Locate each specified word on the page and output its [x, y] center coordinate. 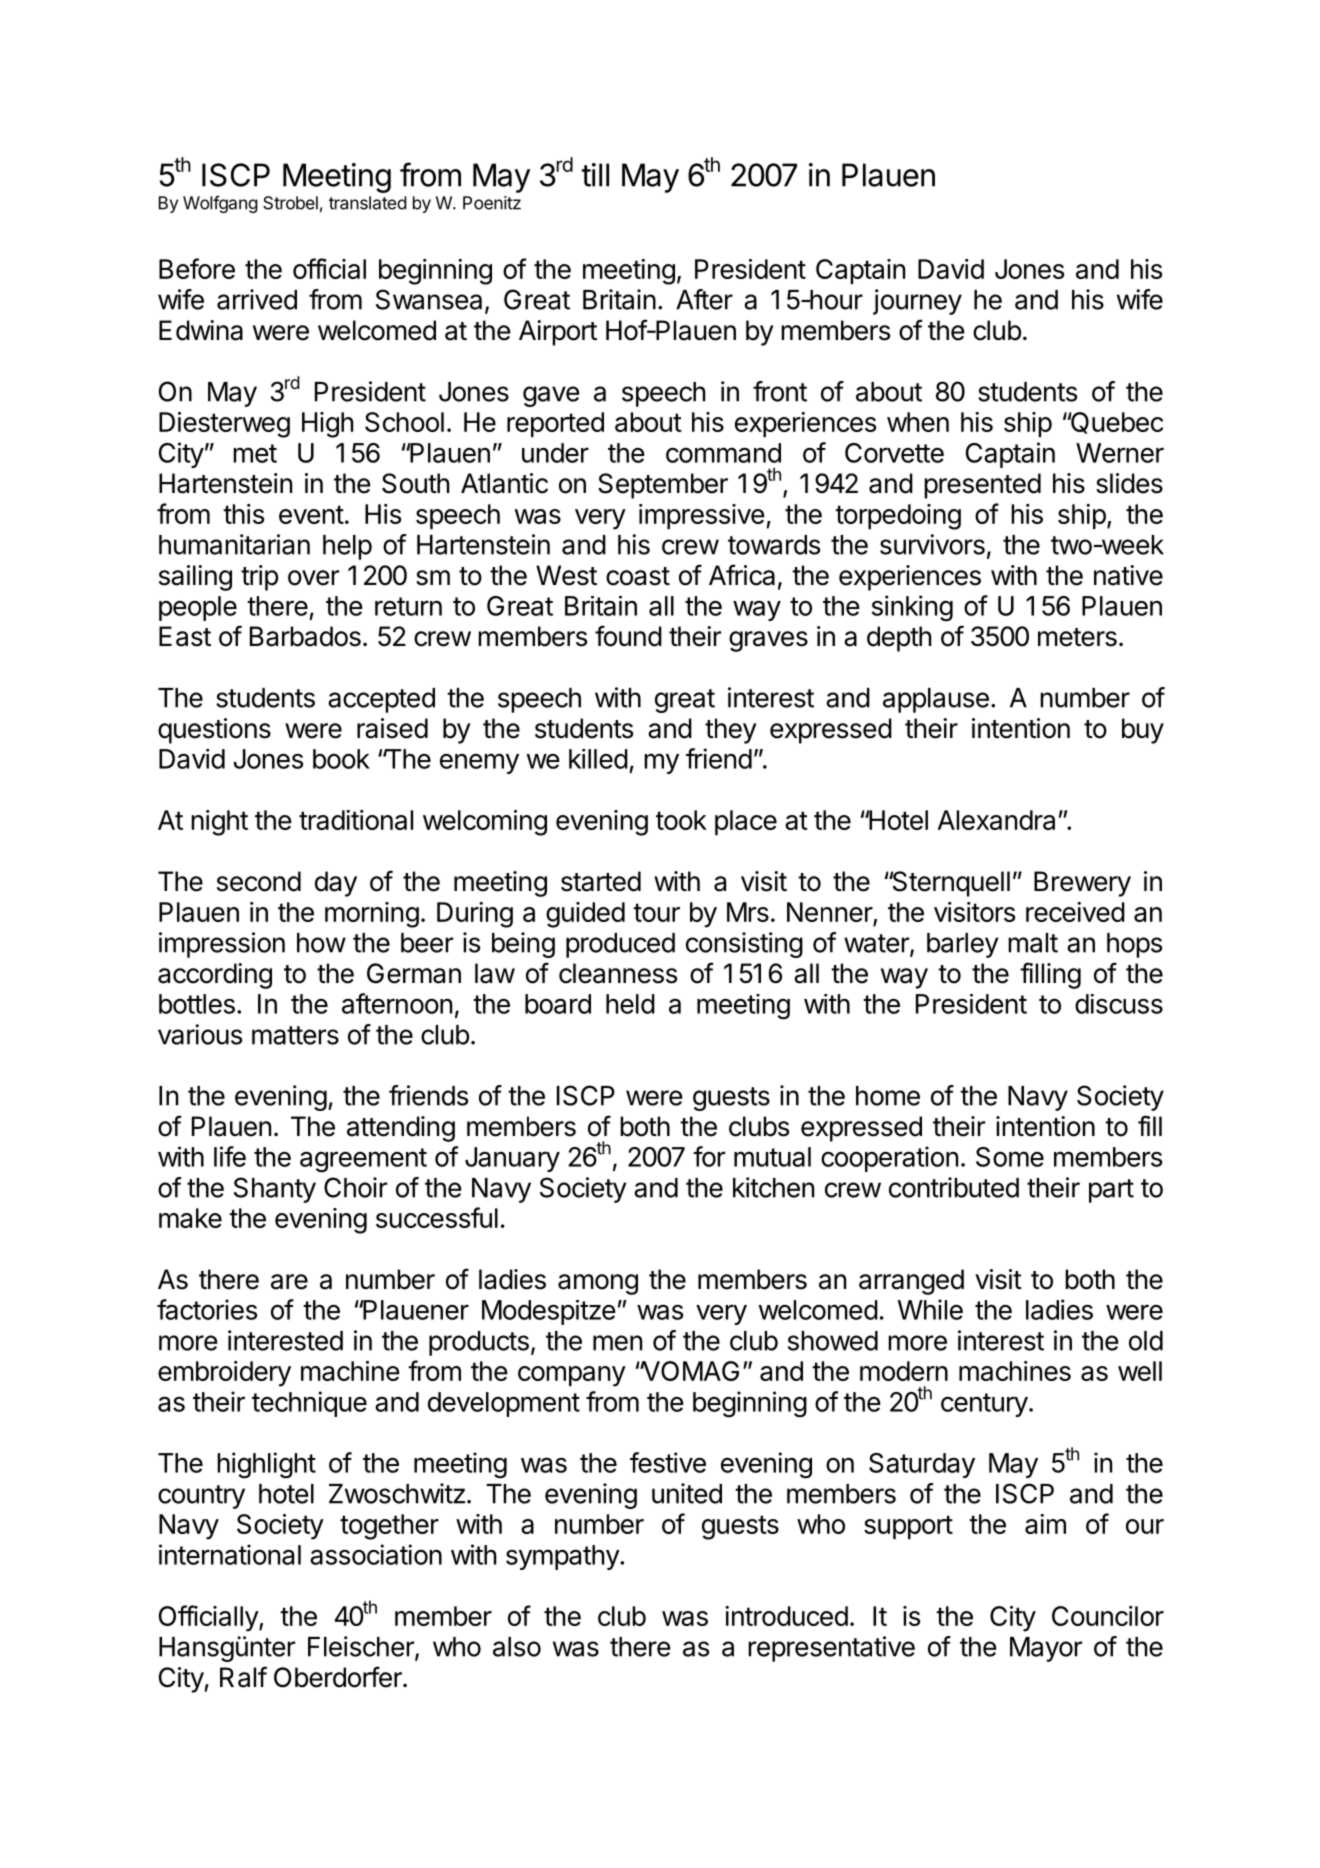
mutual [772, 1157]
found [628, 636]
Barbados [305, 636]
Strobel [290, 203]
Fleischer [362, 1647]
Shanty [275, 1190]
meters [1077, 637]
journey [917, 302]
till [595, 175]
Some [1010, 1157]
